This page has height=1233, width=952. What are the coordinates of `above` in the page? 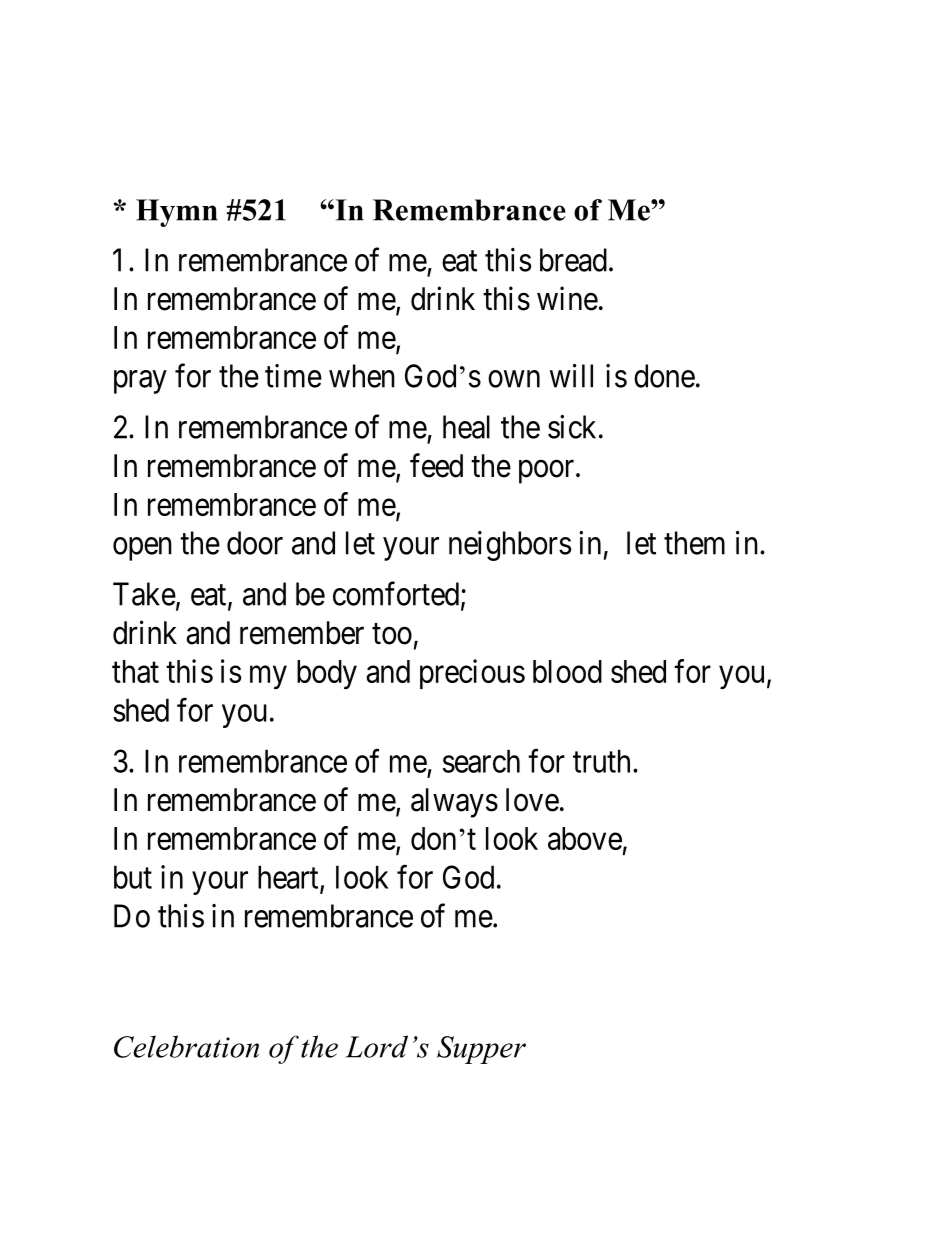 It's located at (585, 838).
